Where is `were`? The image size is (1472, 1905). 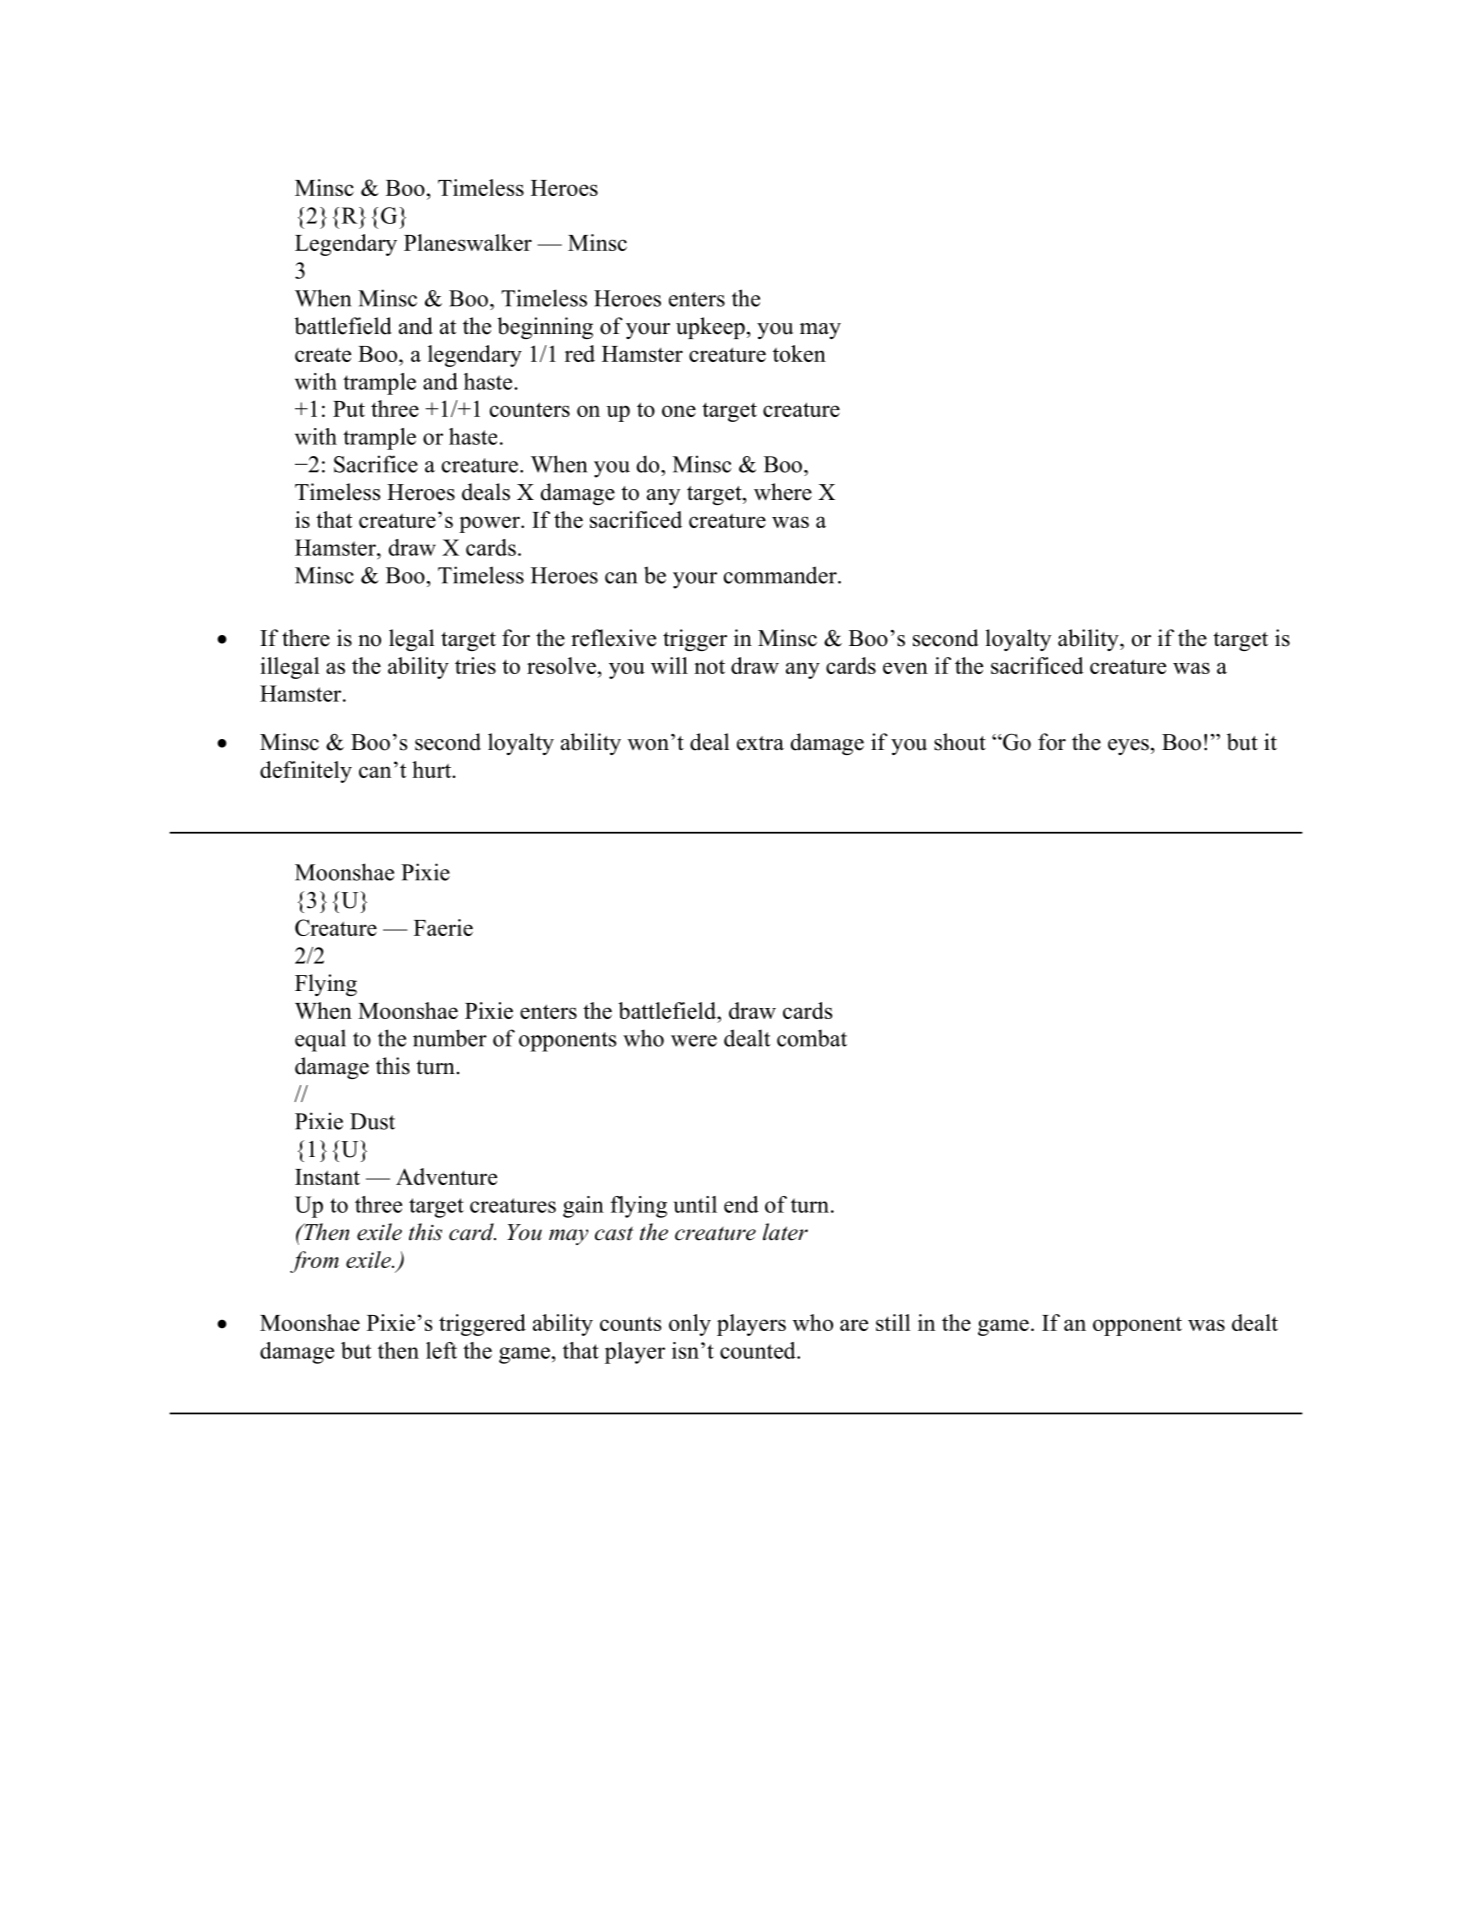
were is located at coordinates (694, 1041).
